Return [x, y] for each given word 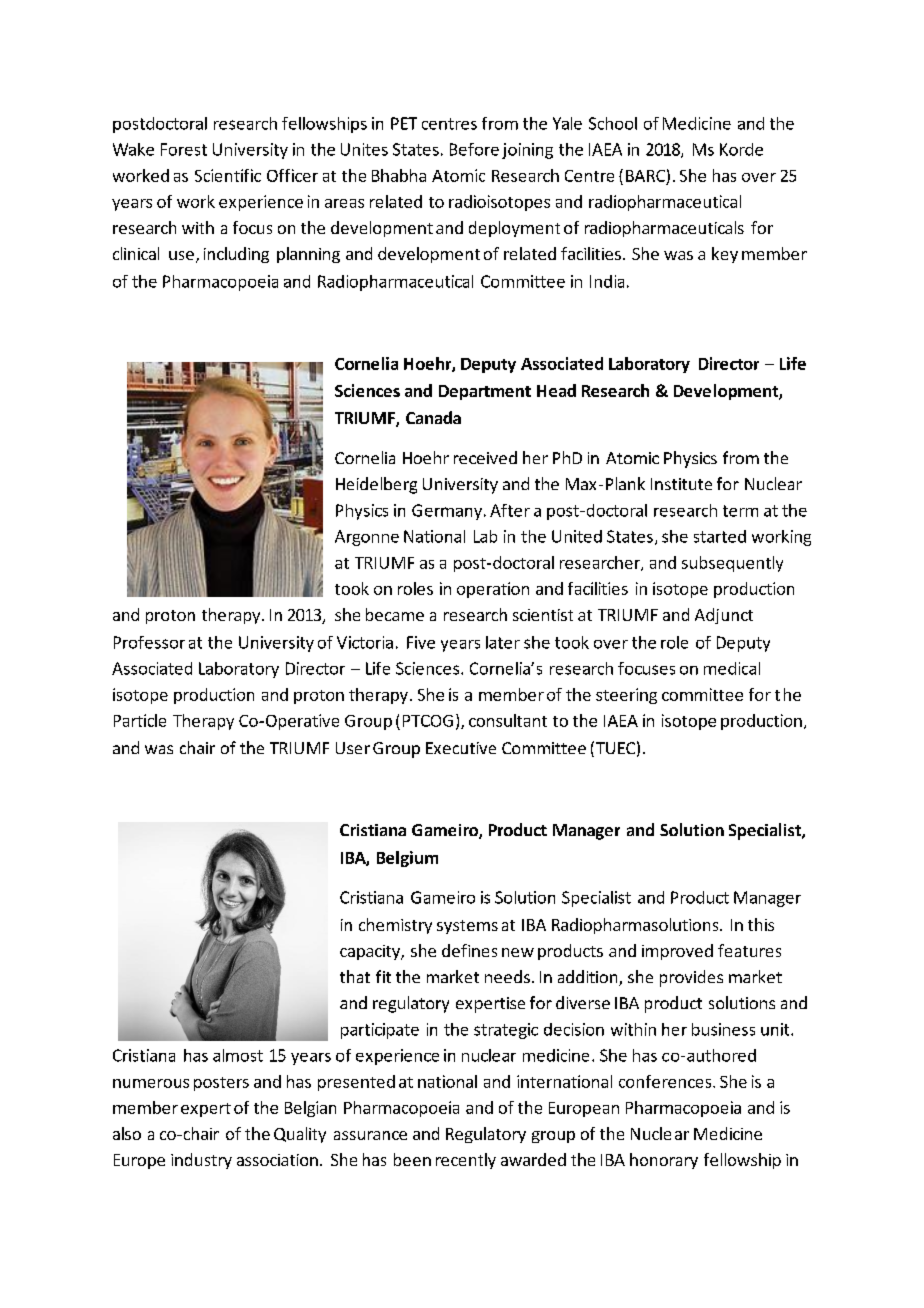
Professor [149, 642]
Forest [184, 149]
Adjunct [724, 616]
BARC [645, 176]
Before [474, 149]
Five [421, 642]
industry [201, 1161]
